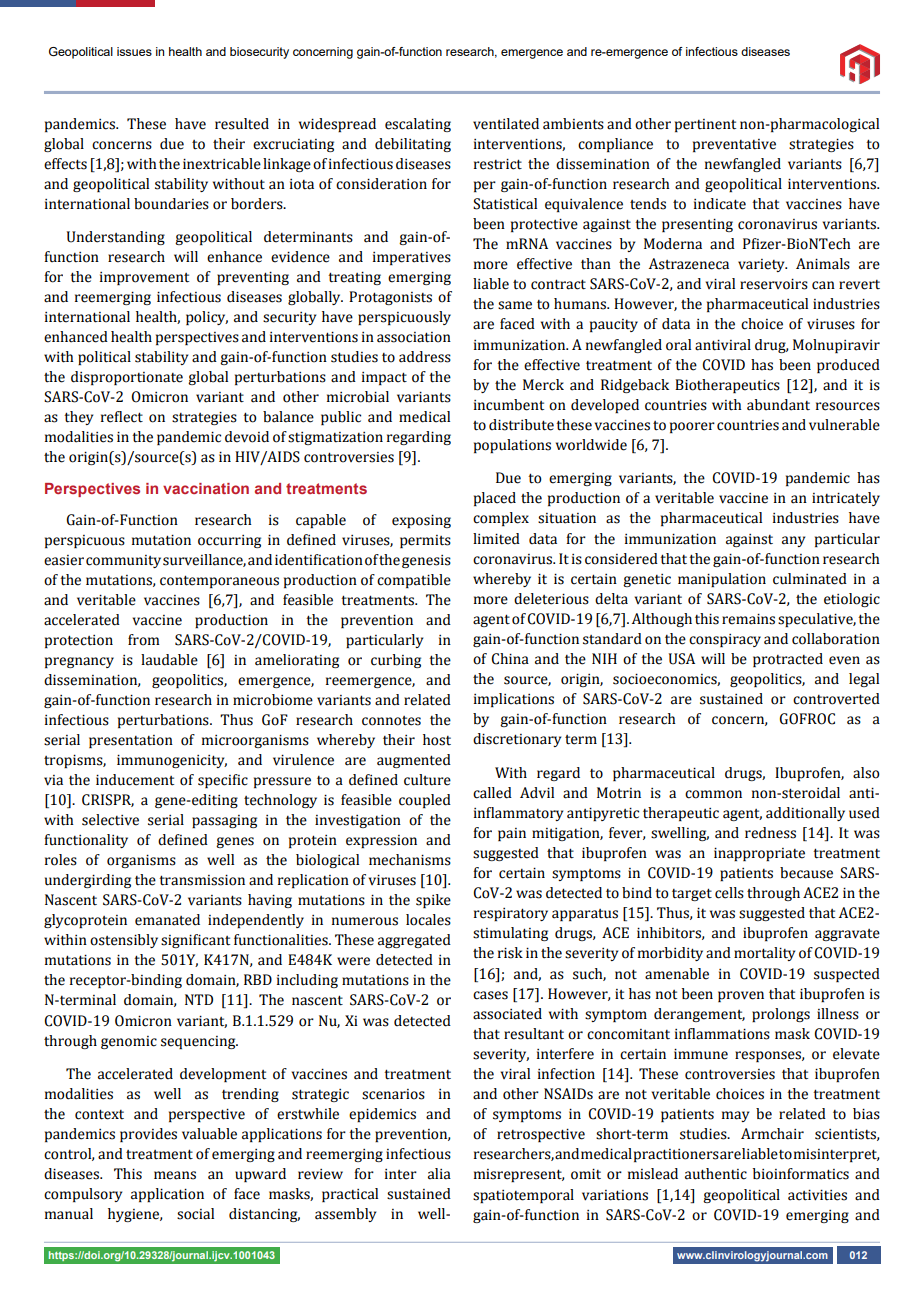 The height and width of the page is (1308, 924). What do you see at coordinates (764, 954) in the page?
I see `mortality` at bounding box center [764, 954].
